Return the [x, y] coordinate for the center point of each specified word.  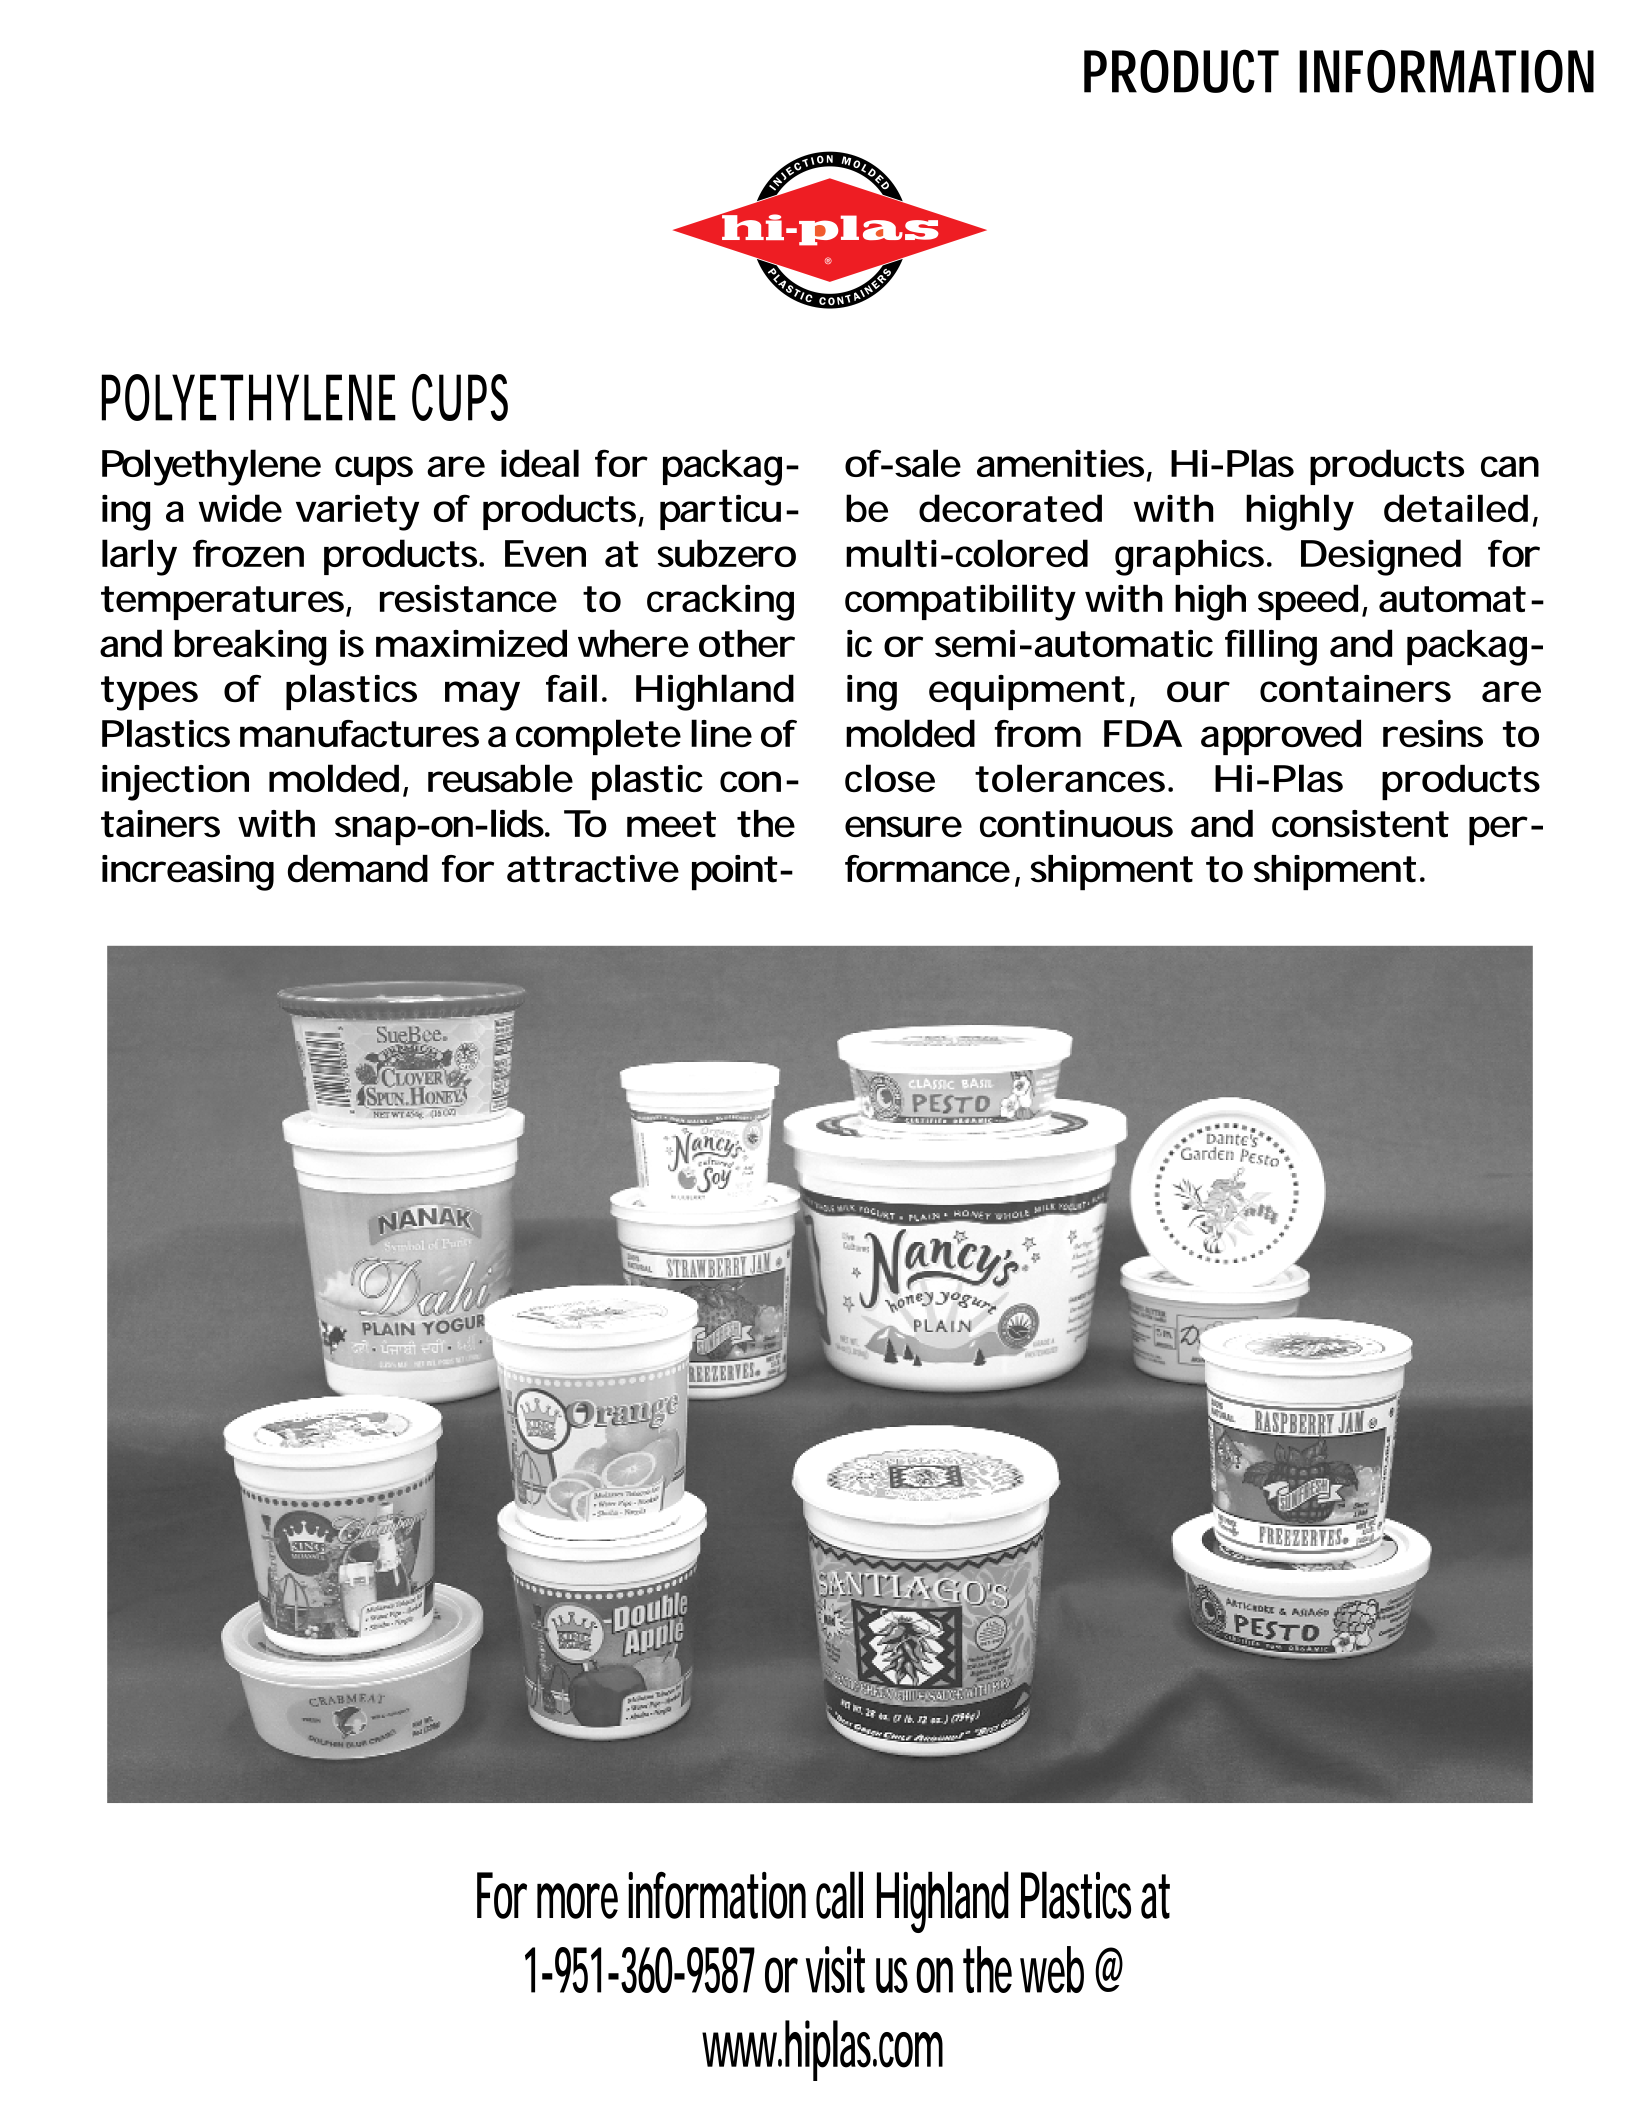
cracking [720, 602]
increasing [188, 873]
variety [357, 512]
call [839, 1895]
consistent [1360, 824]
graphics [1191, 557]
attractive [593, 869]
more [577, 1901]
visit [835, 1969]
